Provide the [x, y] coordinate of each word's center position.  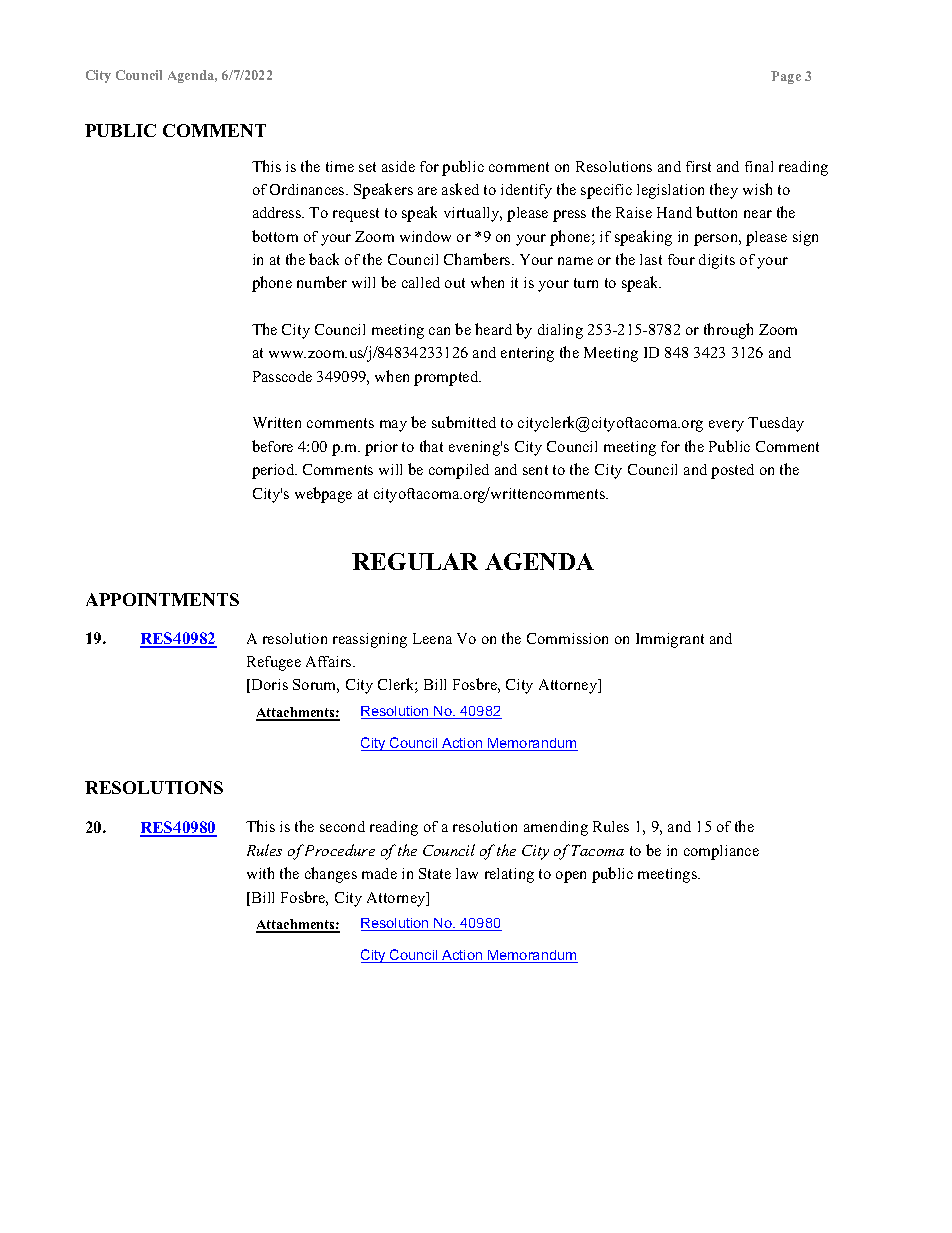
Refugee [274, 663]
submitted [464, 422]
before [272, 446]
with [260, 873]
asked [460, 189]
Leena [432, 638]
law [467, 873]
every [726, 426]
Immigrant [670, 640]
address [278, 212]
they [724, 191]
